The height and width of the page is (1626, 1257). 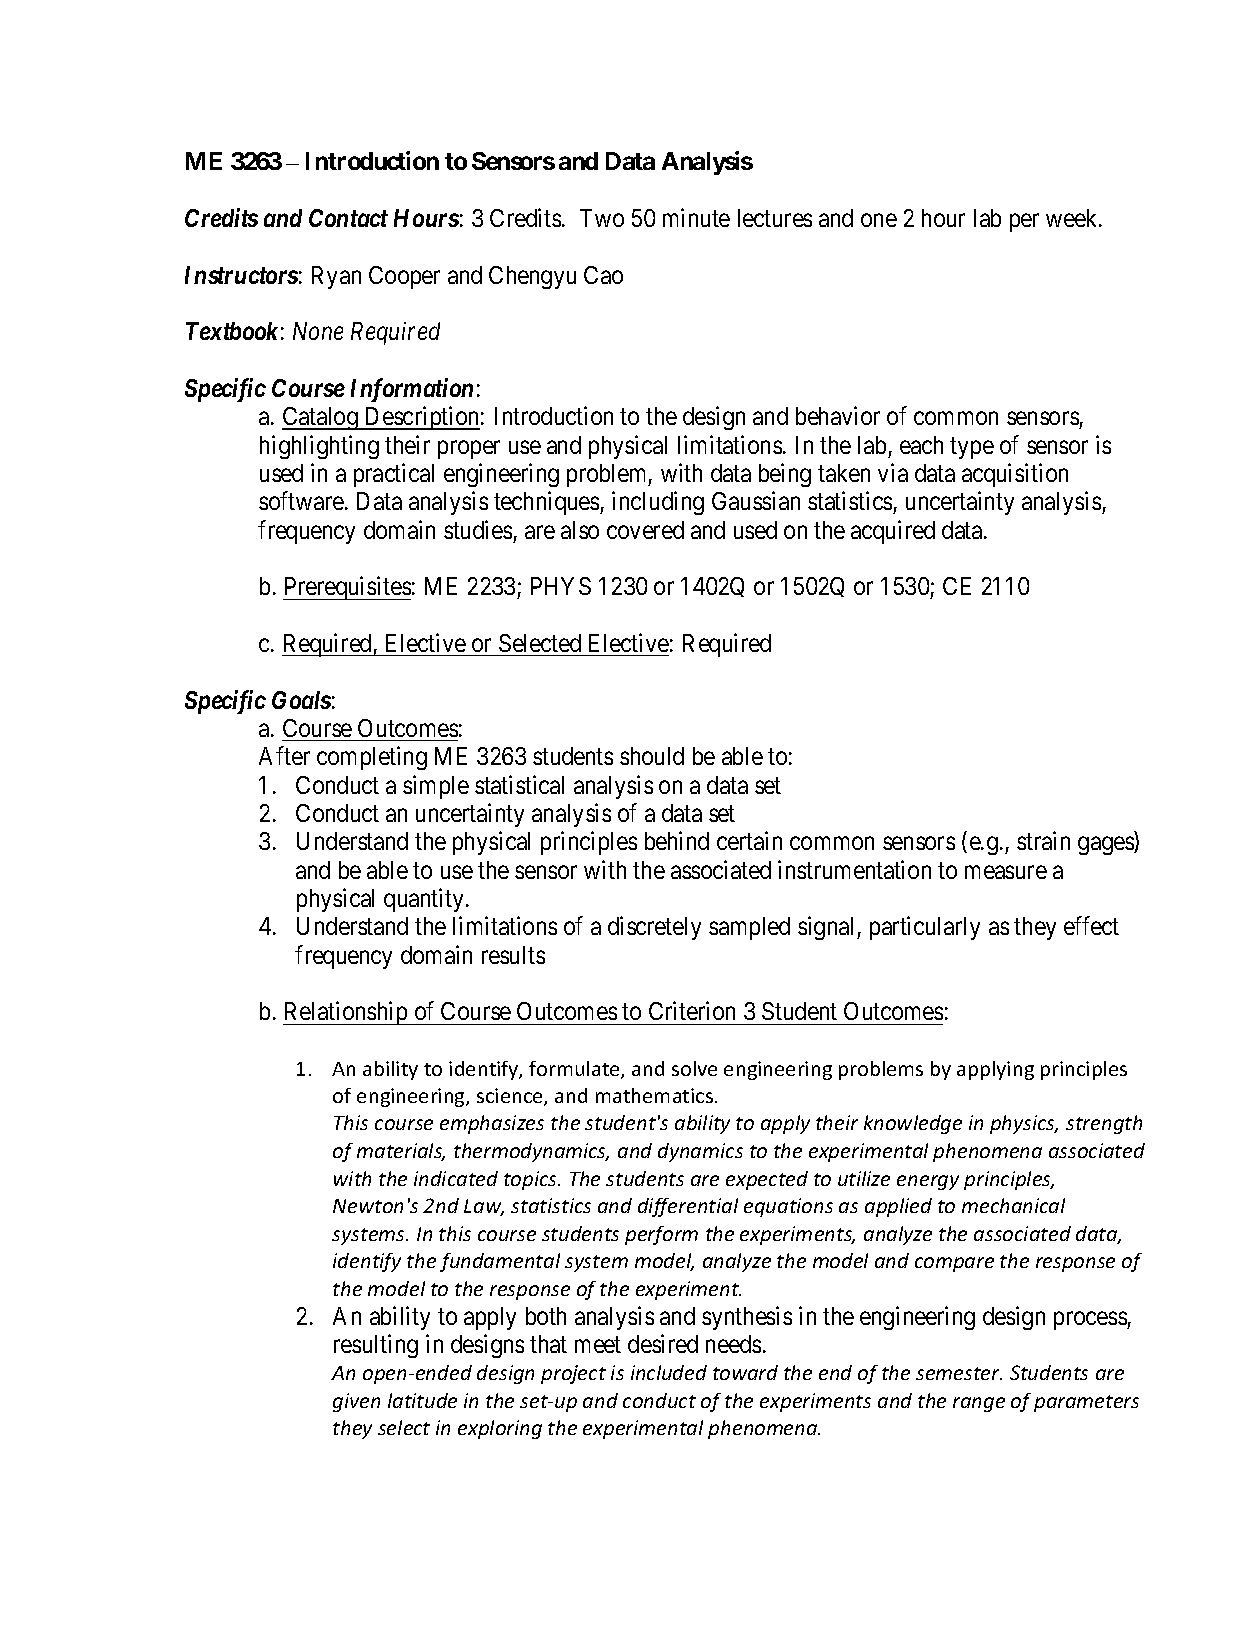 What do you see at coordinates (645, 530) in the page?
I see `covered` at bounding box center [645, 530].
